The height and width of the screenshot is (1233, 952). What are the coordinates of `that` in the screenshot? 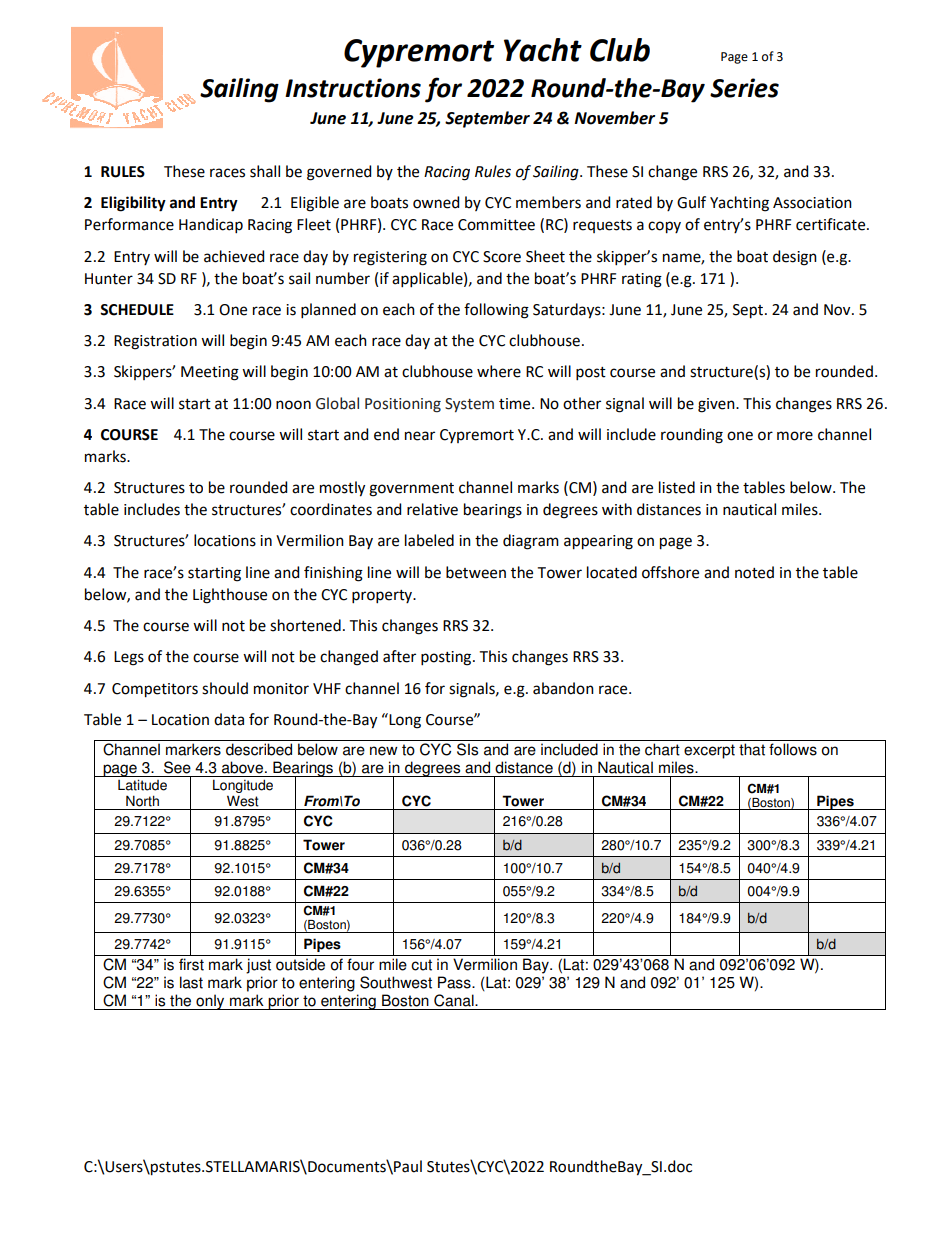 It's located at (752, 749).
